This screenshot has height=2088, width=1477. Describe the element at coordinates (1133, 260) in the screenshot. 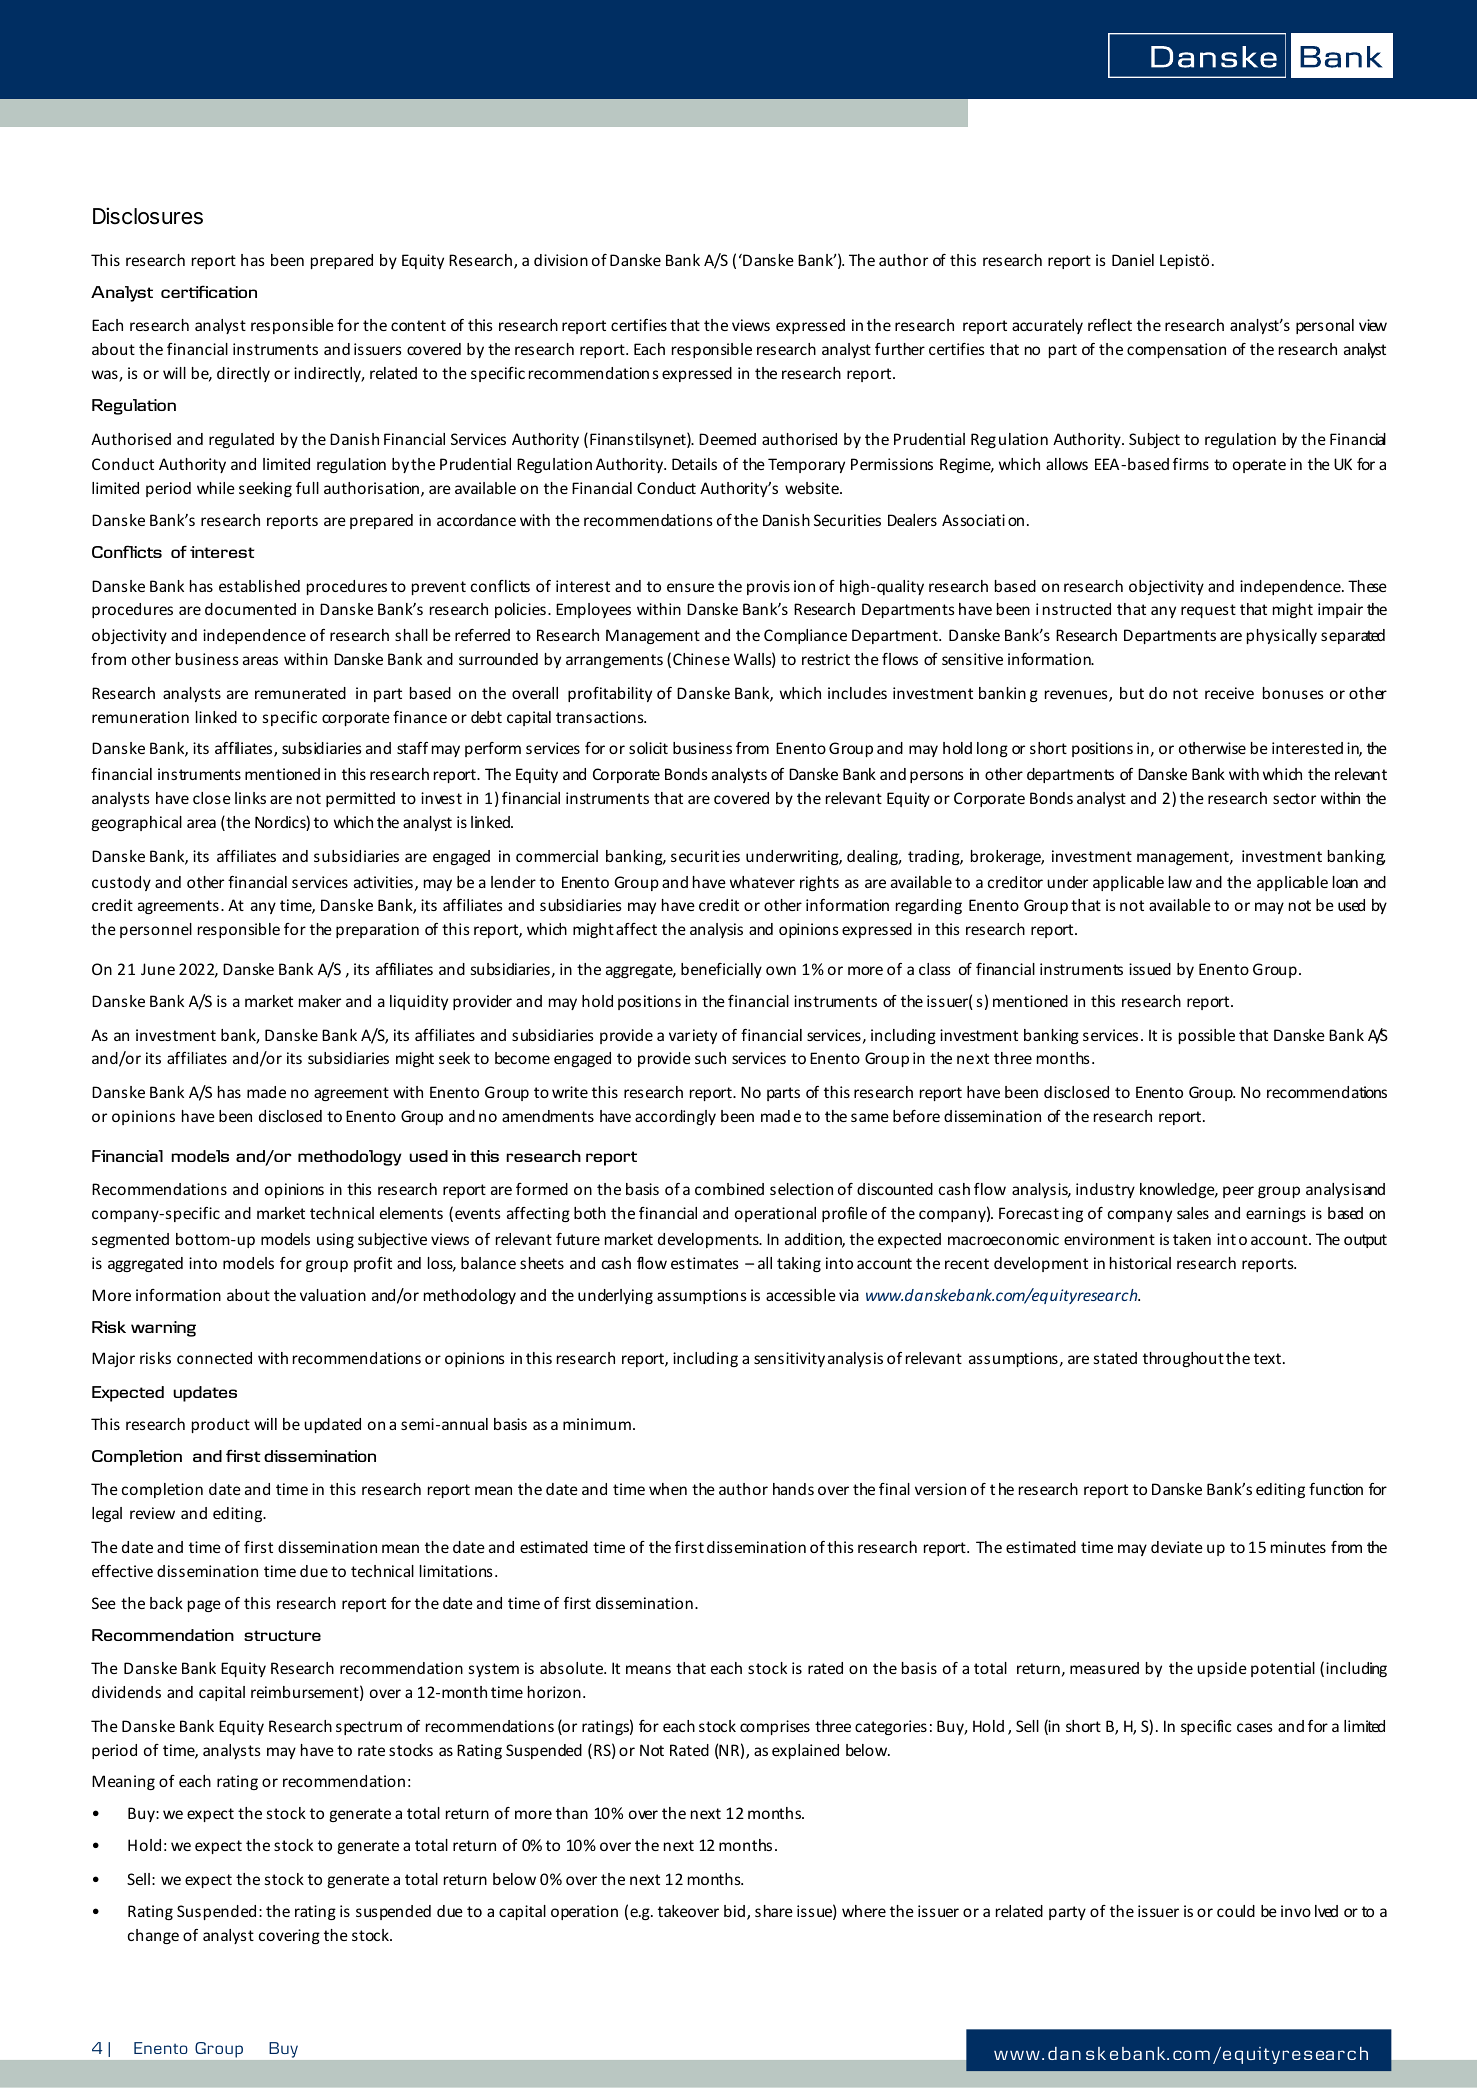

I see `Daniel` at that location.
